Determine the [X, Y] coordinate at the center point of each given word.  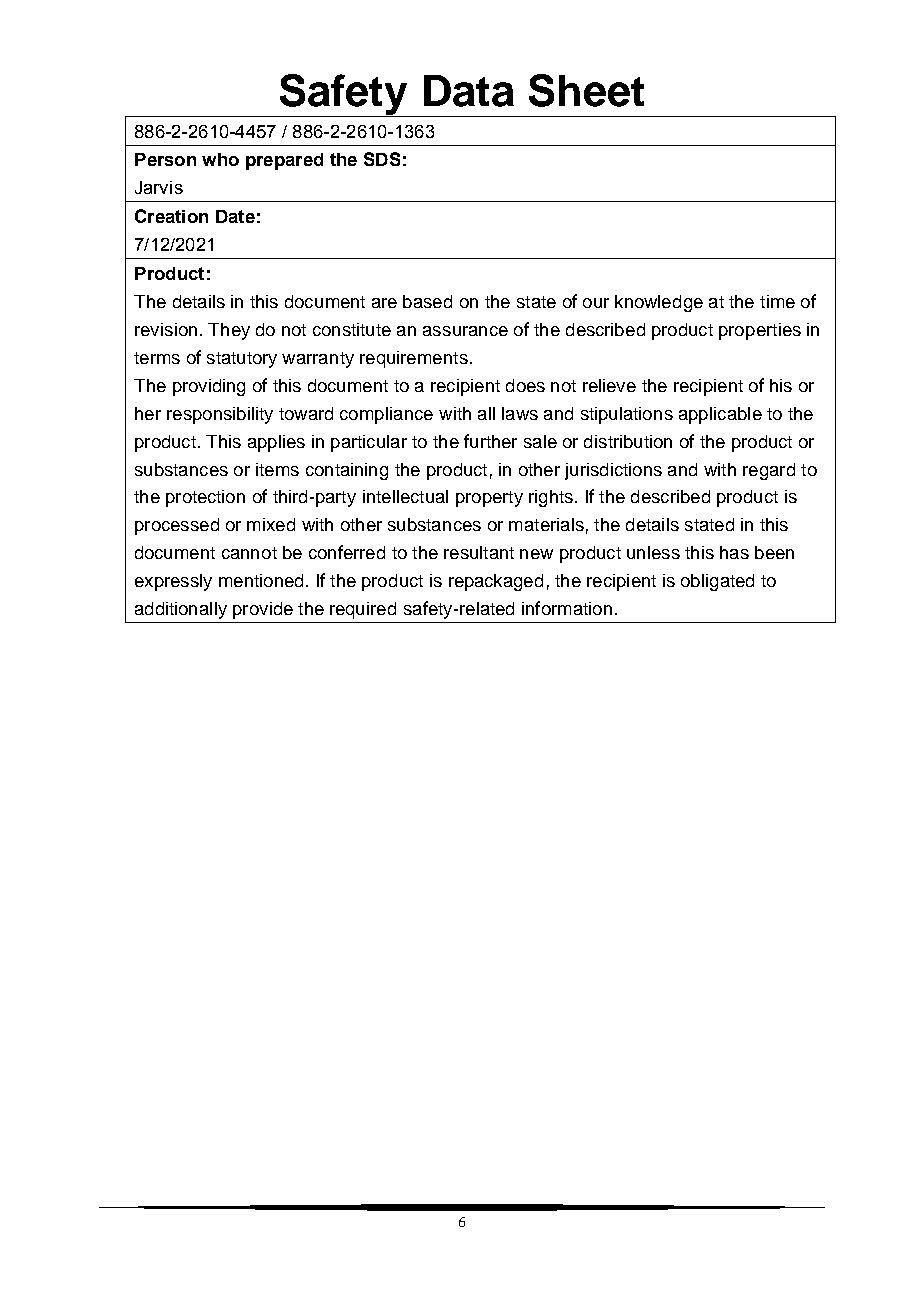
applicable [720, 415]
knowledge [659, 303]
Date [235, 216]
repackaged [496, 582]
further [490, 441]
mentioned [261, 580]
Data [469, 91]
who [220, 159]
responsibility [220, 415]
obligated [717, 582]
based [427, 301]
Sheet [586, 90]
